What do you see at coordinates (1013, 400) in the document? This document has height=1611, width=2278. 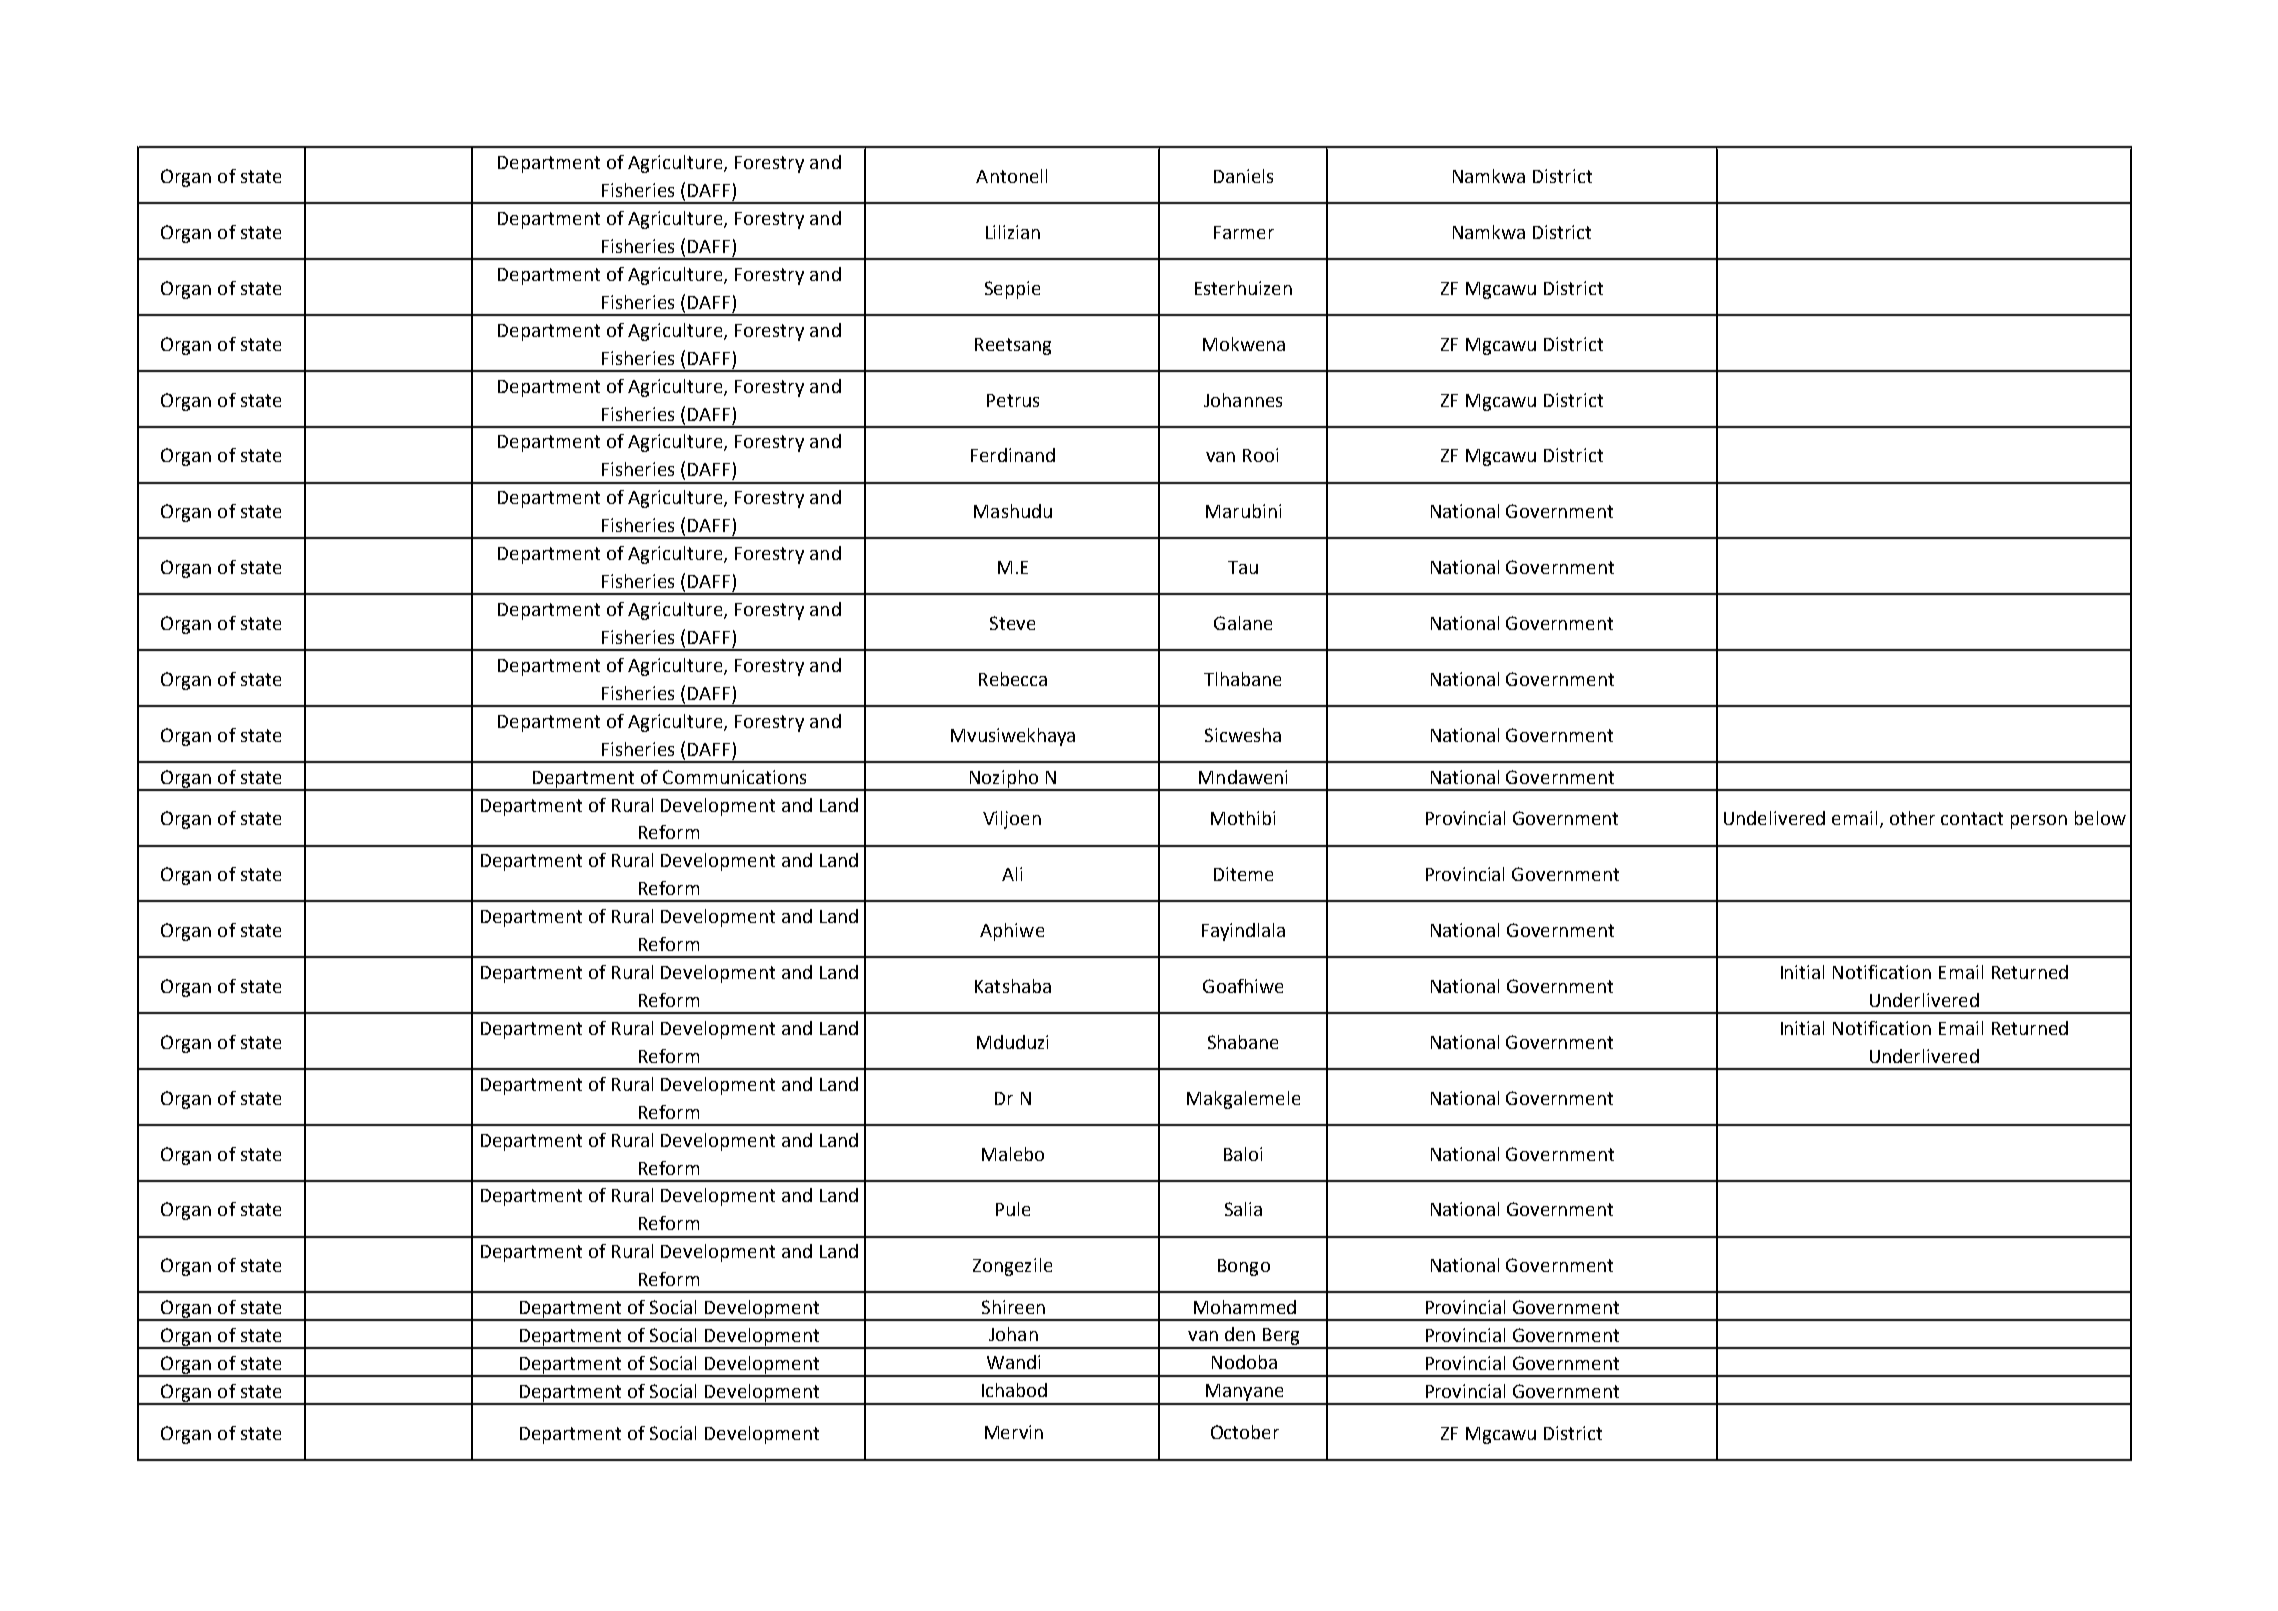 I see `Petrus` at bounding box center [1013, 400].
